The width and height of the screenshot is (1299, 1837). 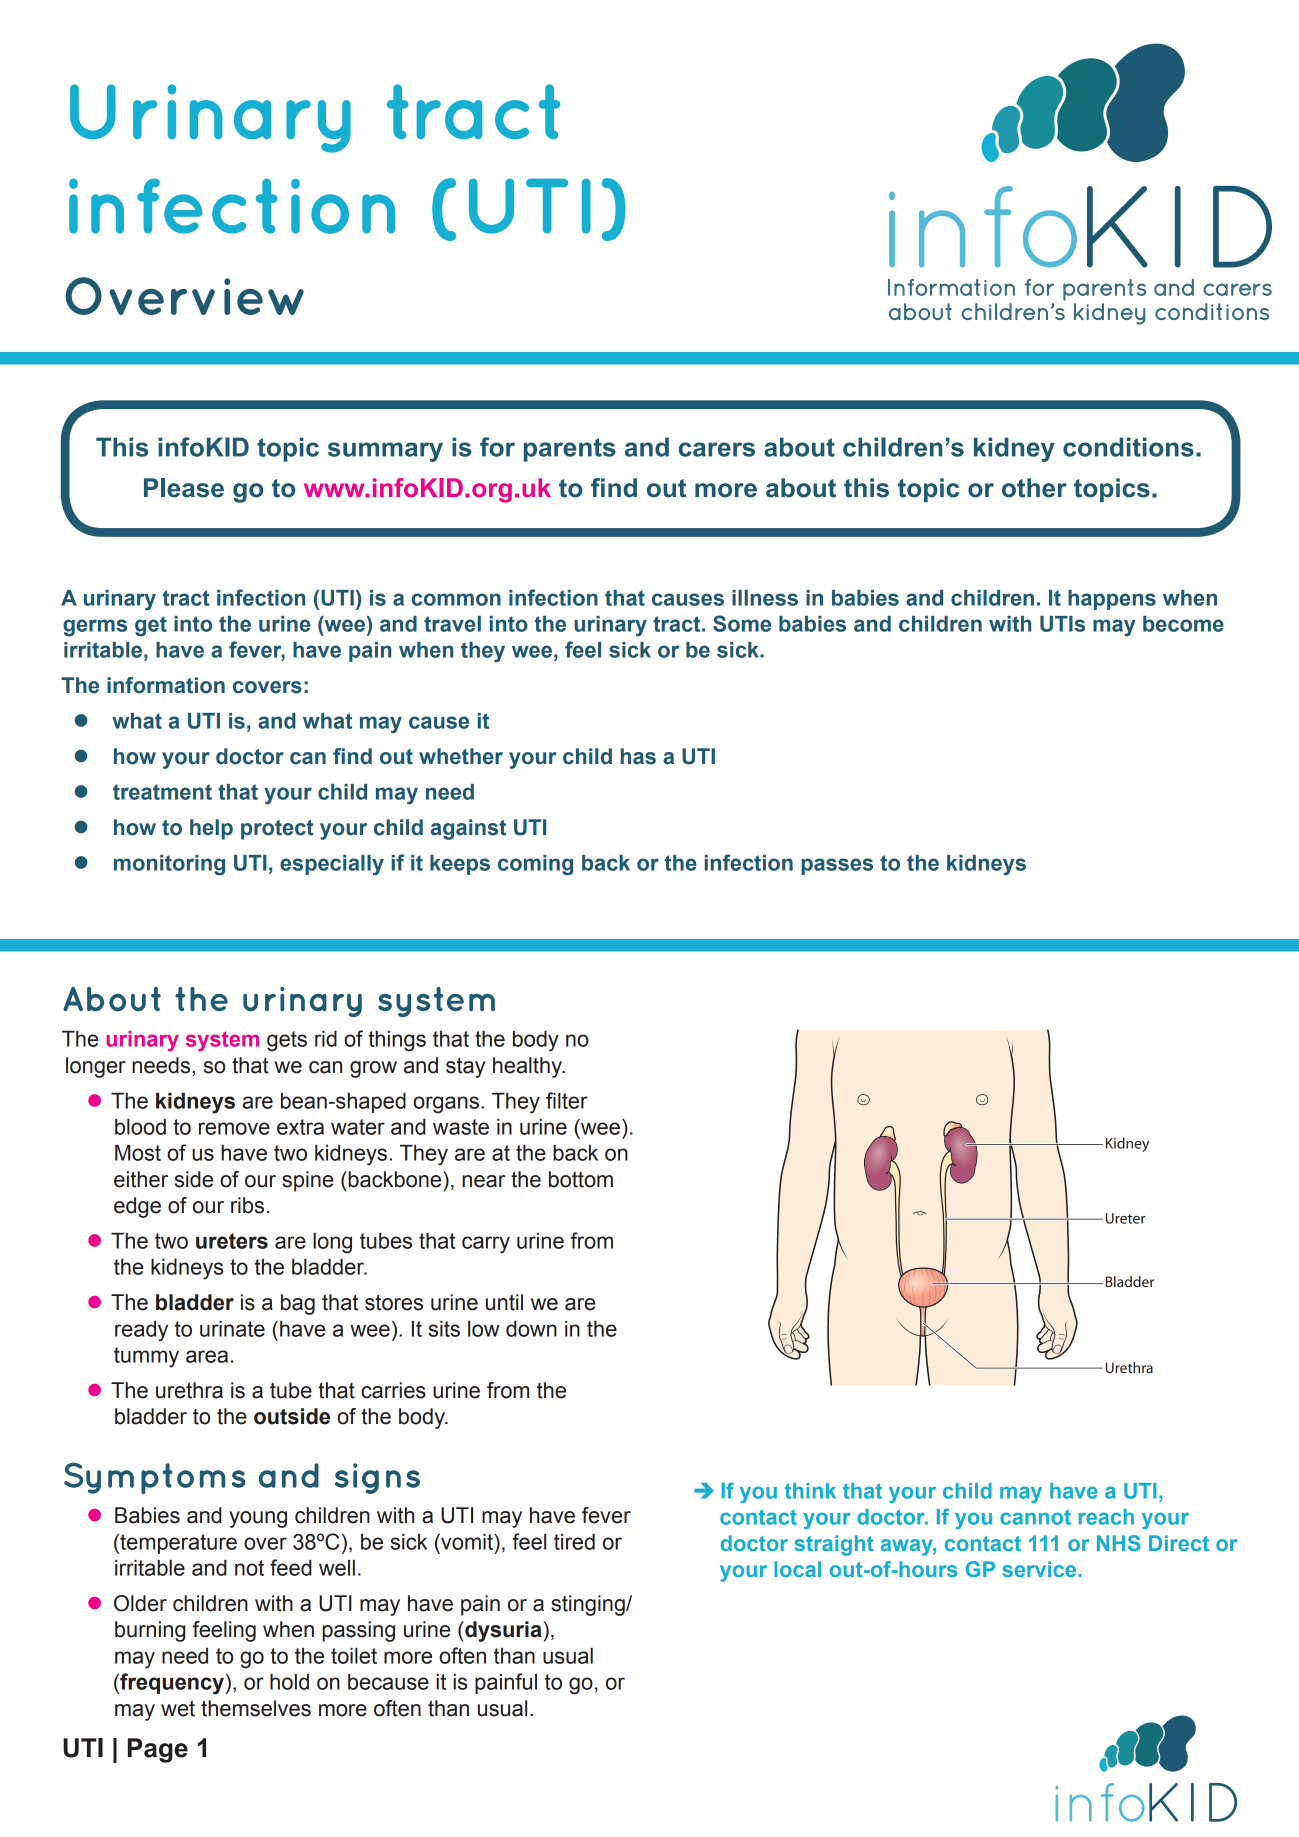 What do you see at coordinates (184, 488) in the screenshot?
I see `Please` at bounding box center [184, 488].
